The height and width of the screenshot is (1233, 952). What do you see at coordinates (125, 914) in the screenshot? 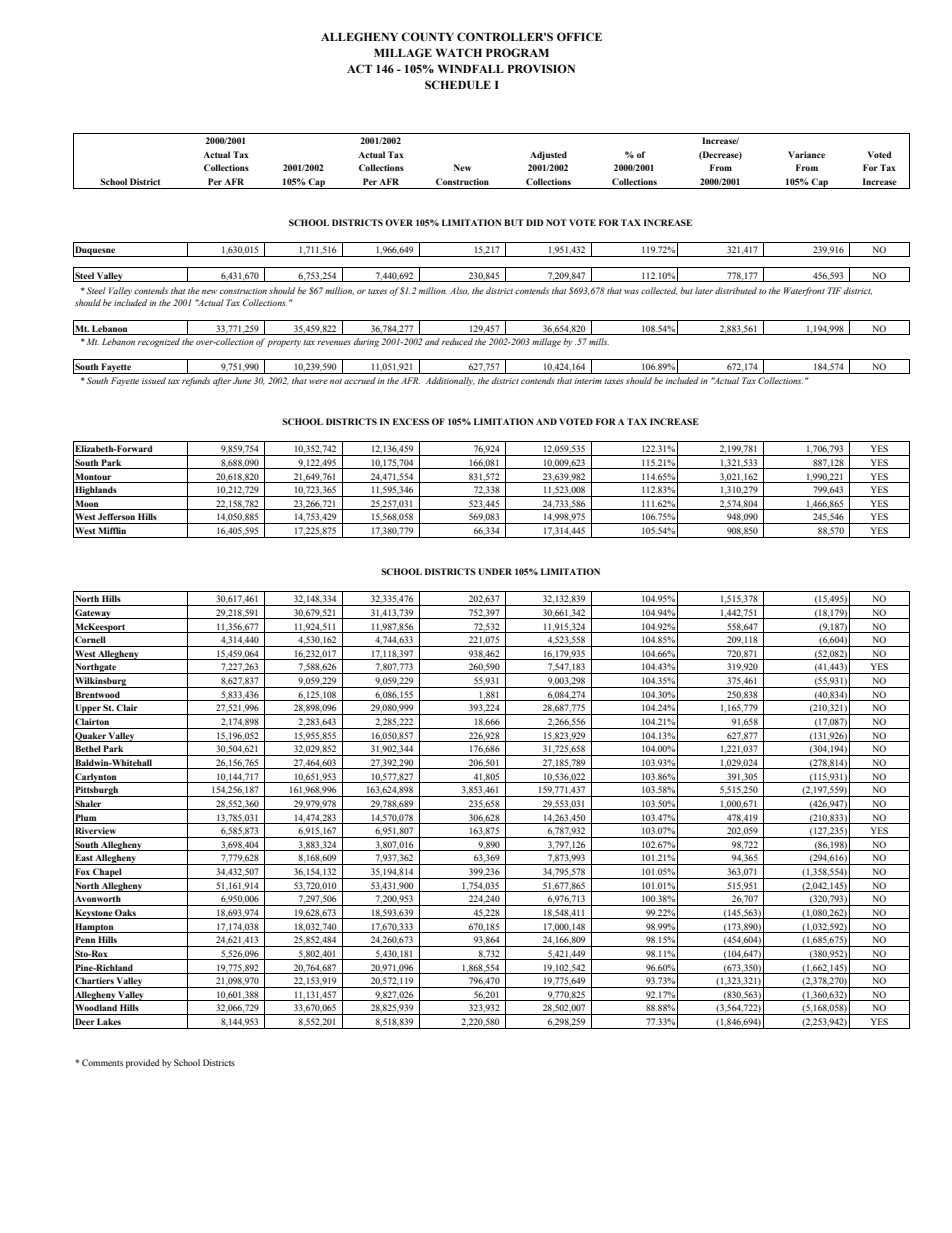
I see `Oaks` at bounding box center [125, 914].
